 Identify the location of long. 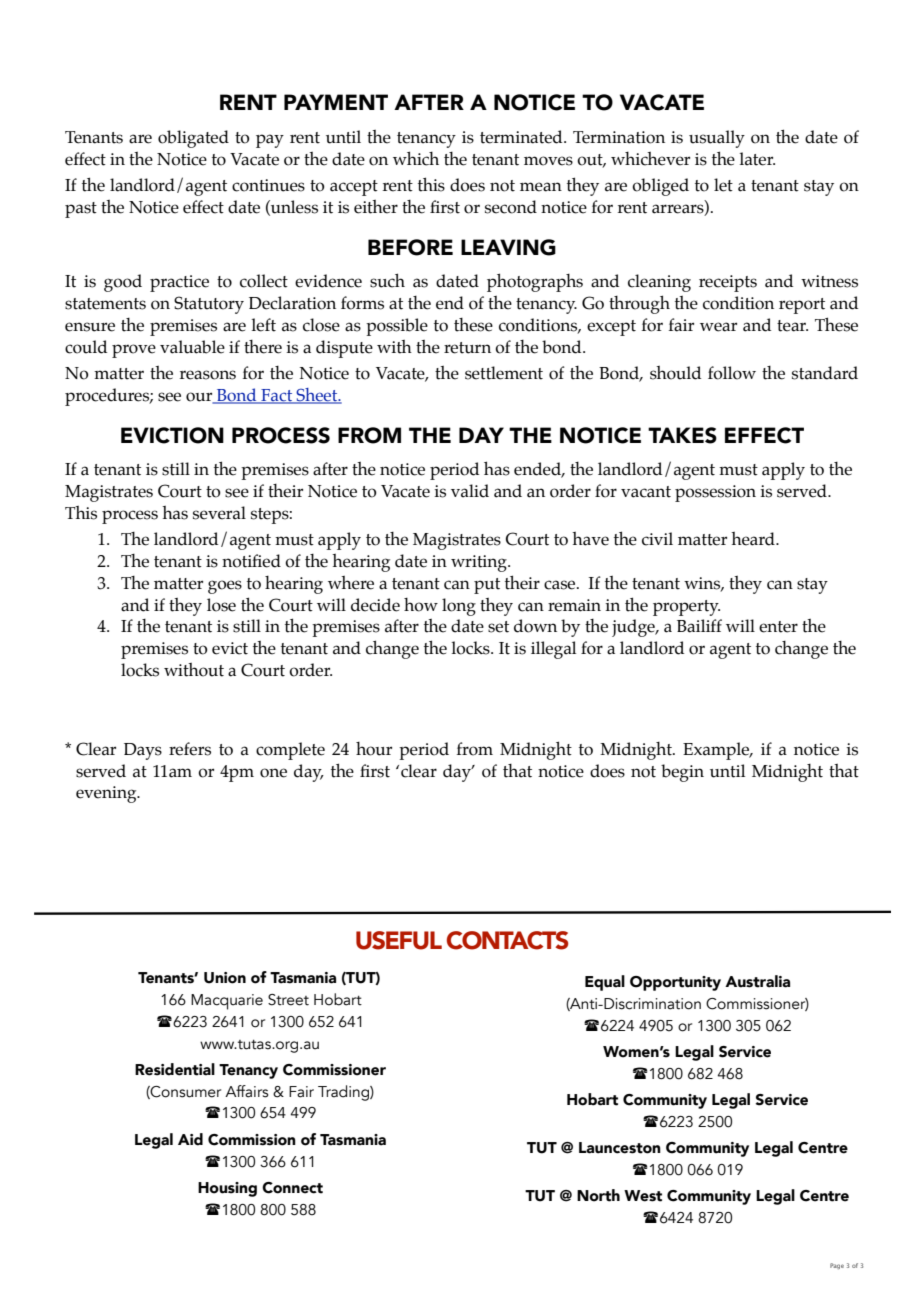
(459, 607).
